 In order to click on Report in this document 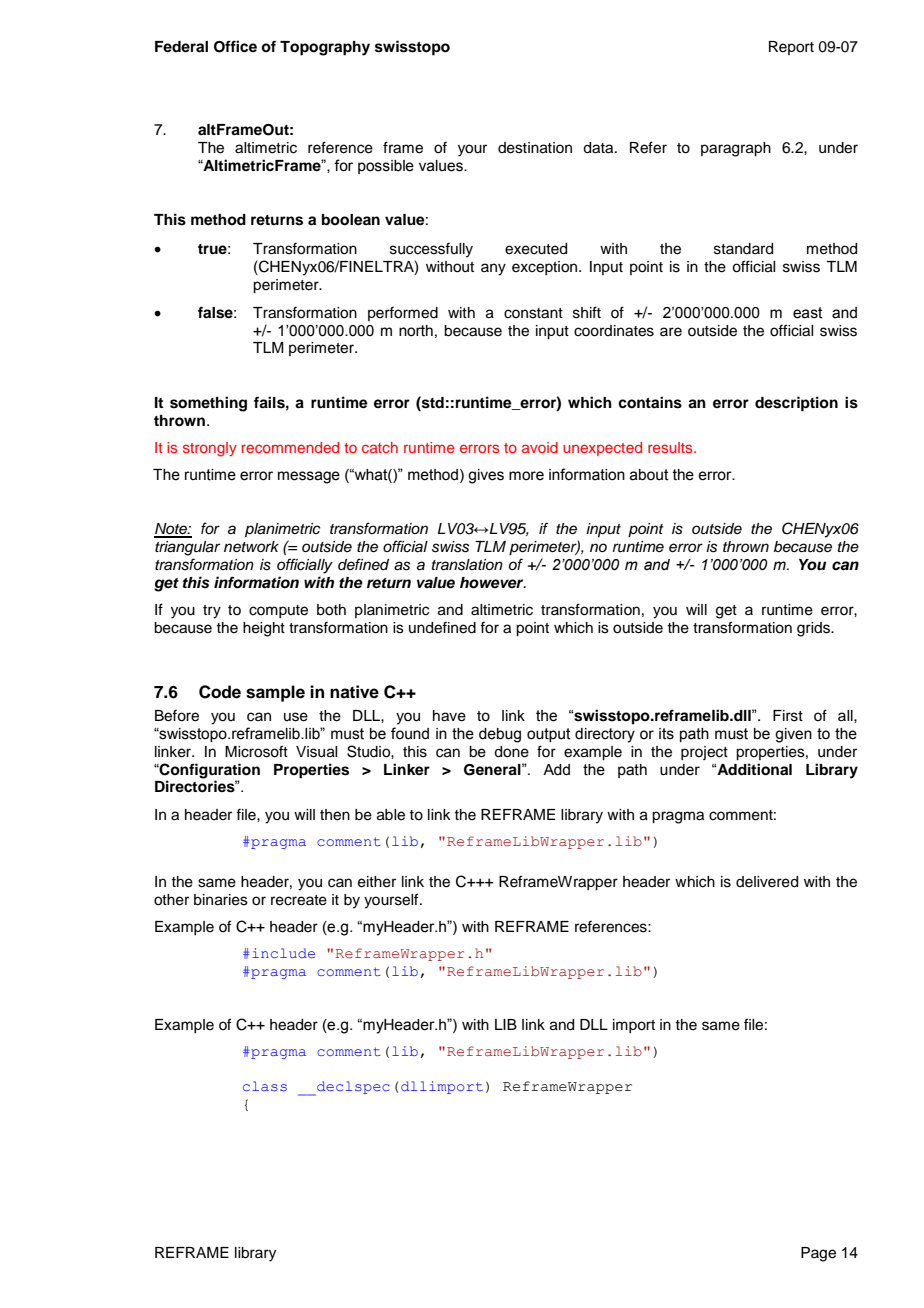, I will do `click(791, 48)`.
